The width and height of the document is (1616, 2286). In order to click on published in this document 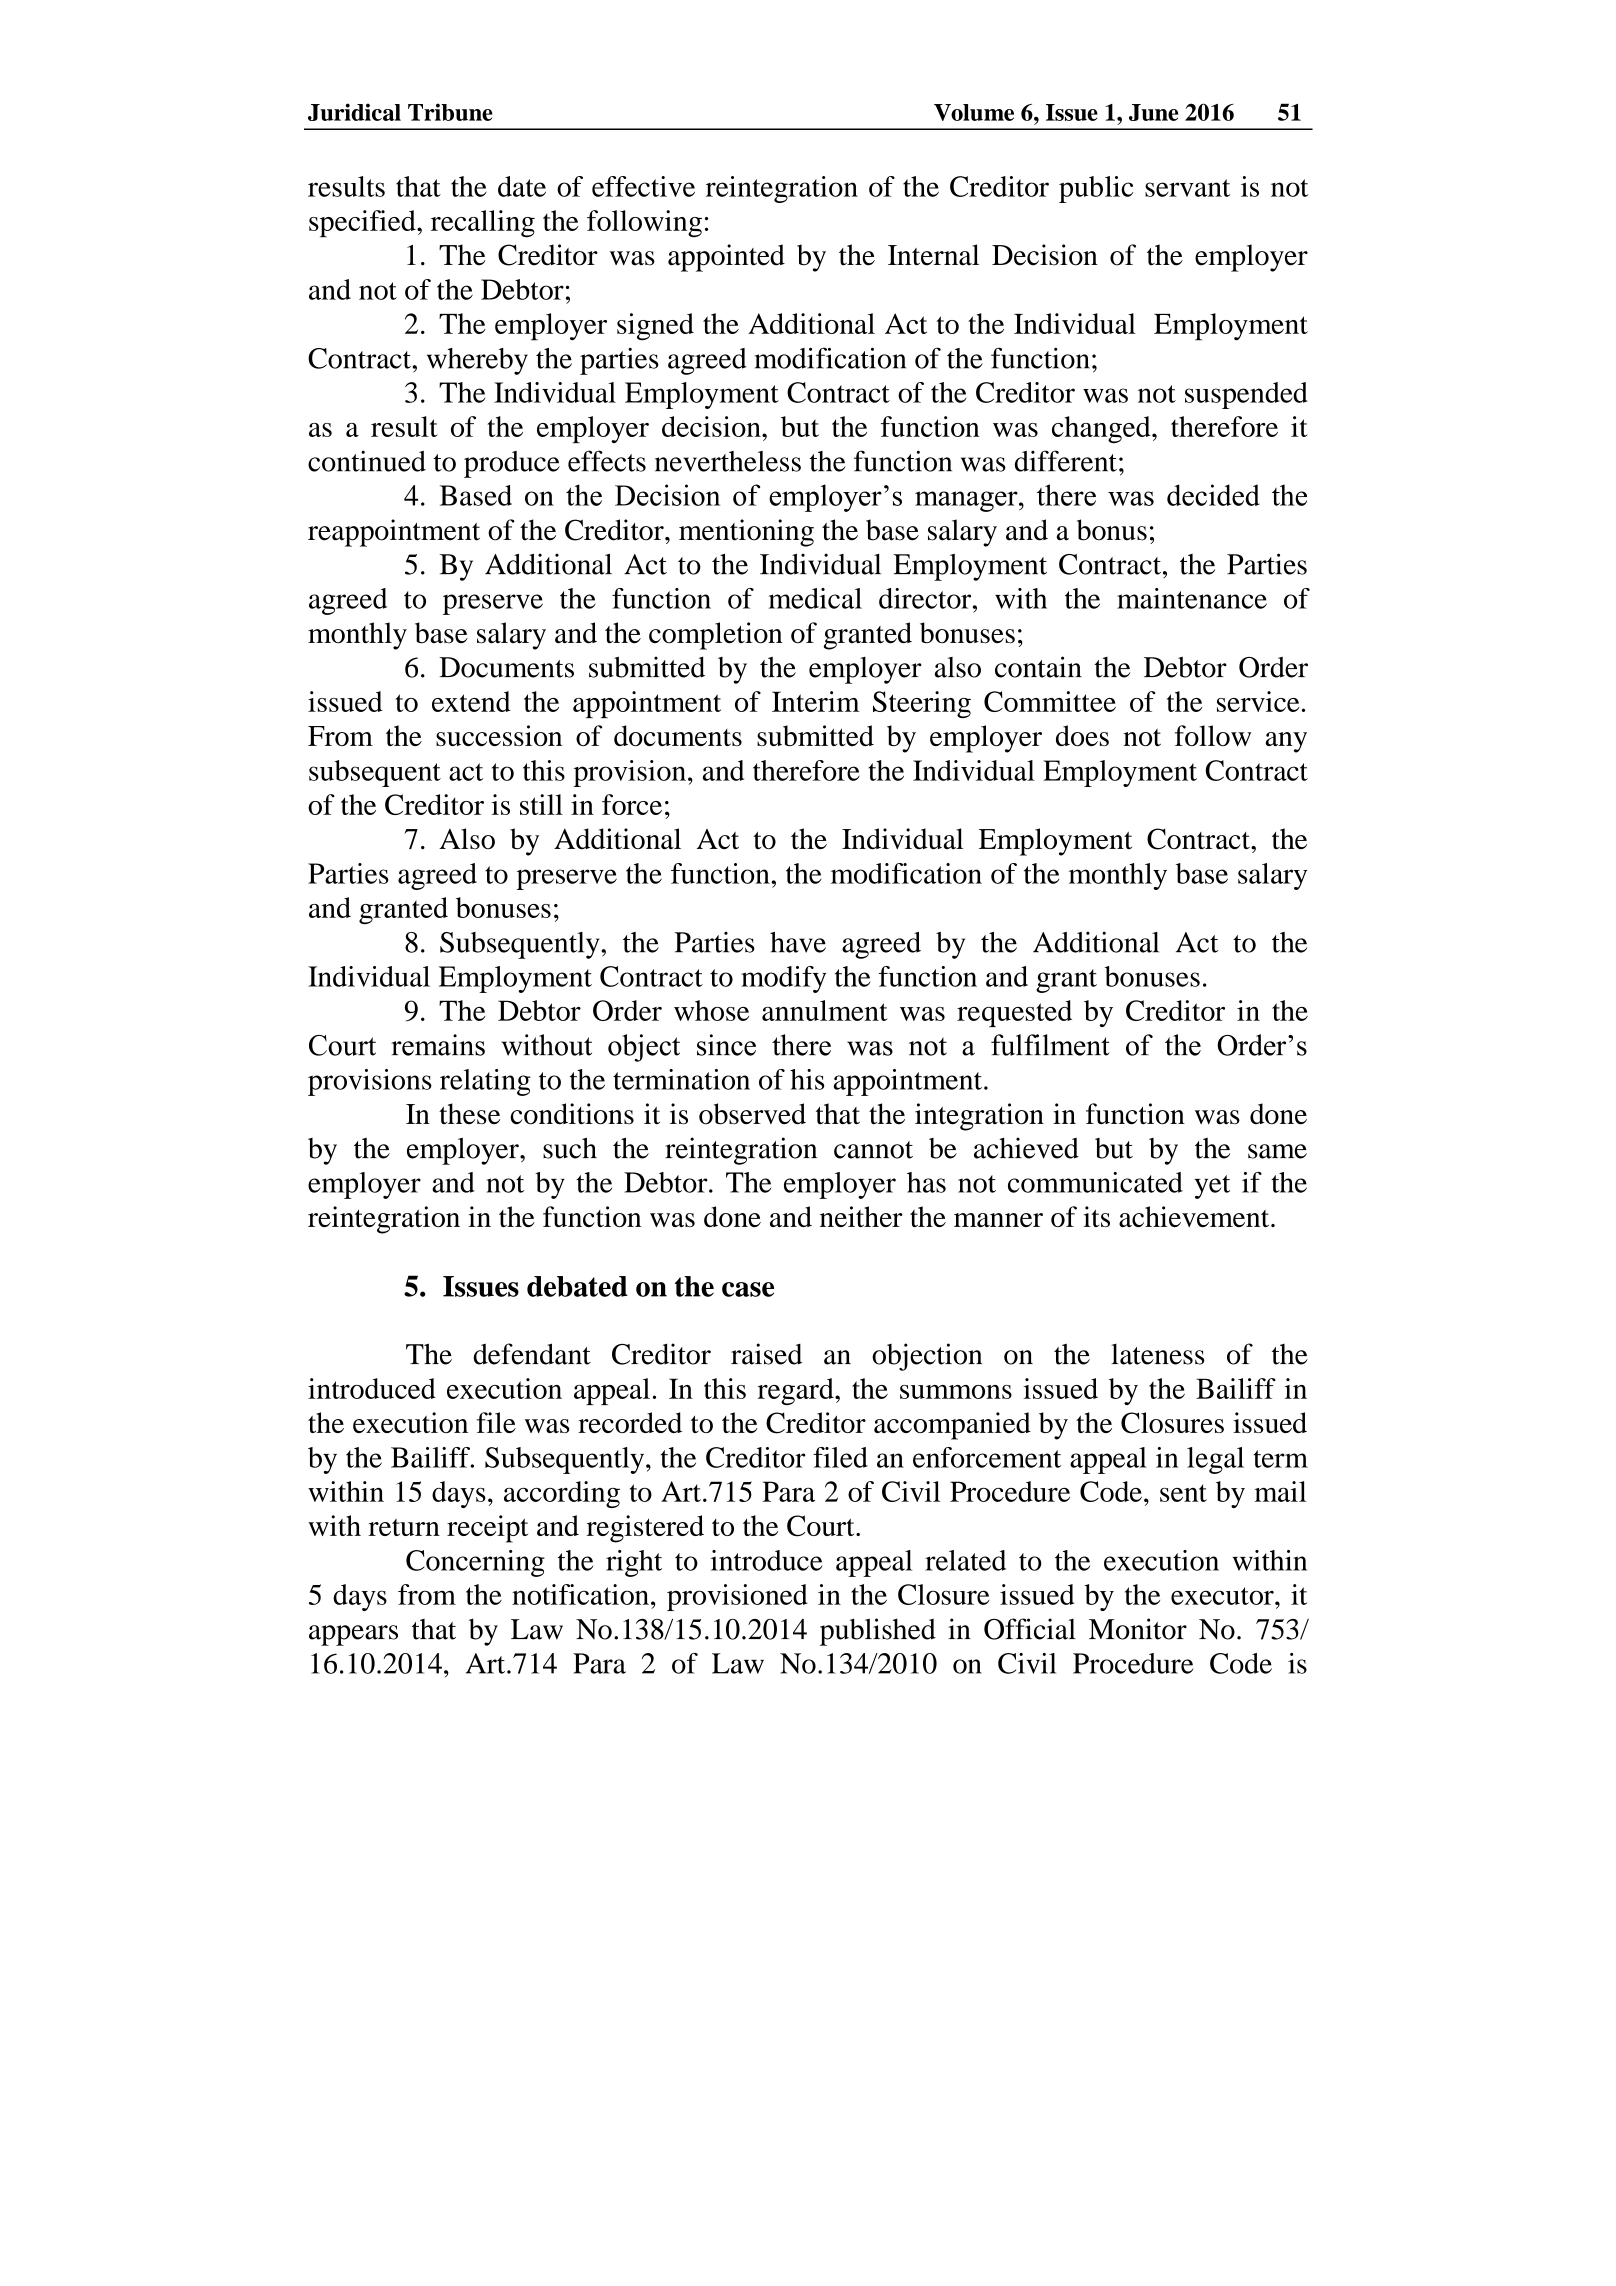, I will do `click(878, 1632)`.
